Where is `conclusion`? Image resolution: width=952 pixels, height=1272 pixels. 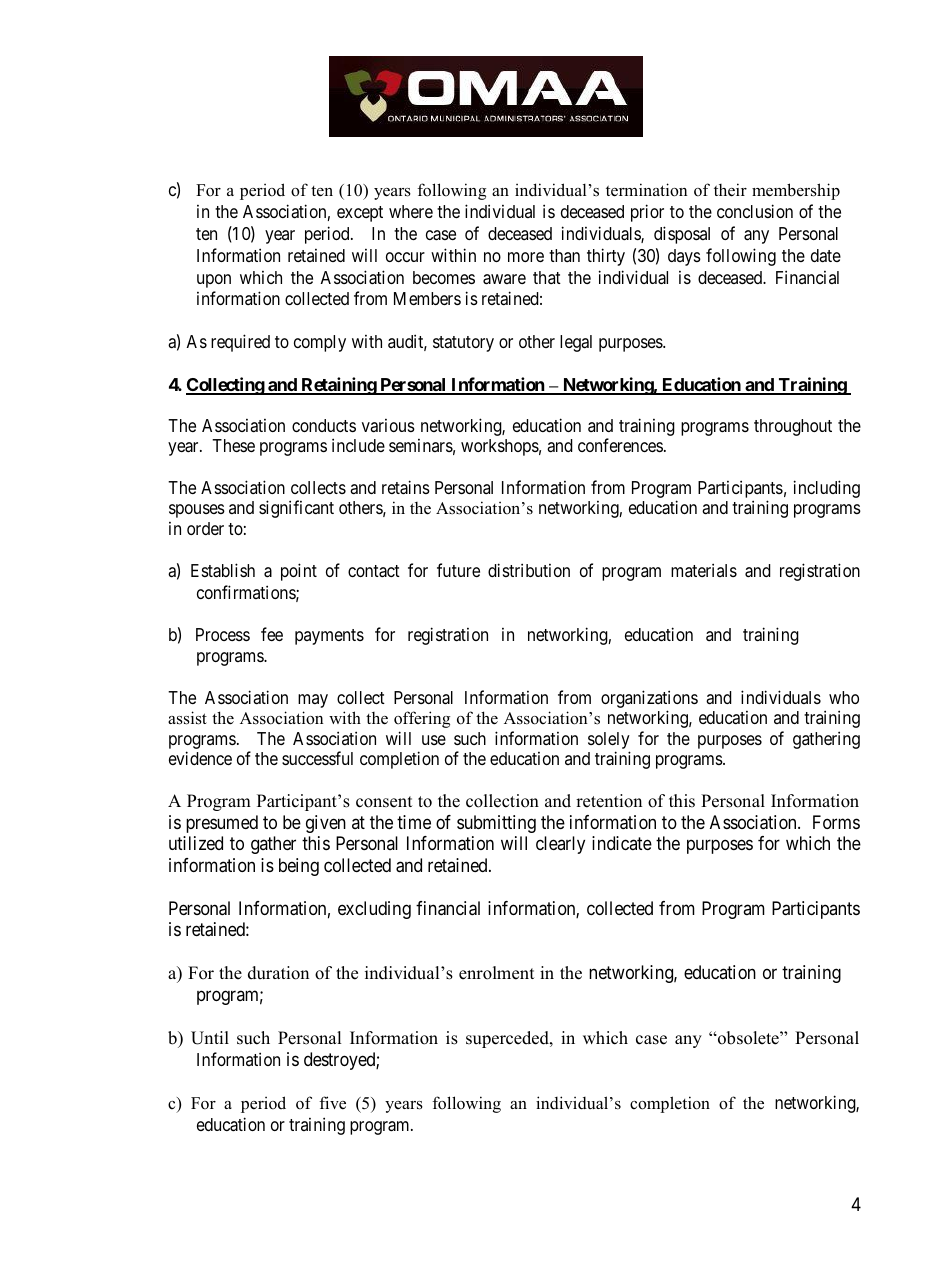 conclusion is located at coordinates (755, 211).
